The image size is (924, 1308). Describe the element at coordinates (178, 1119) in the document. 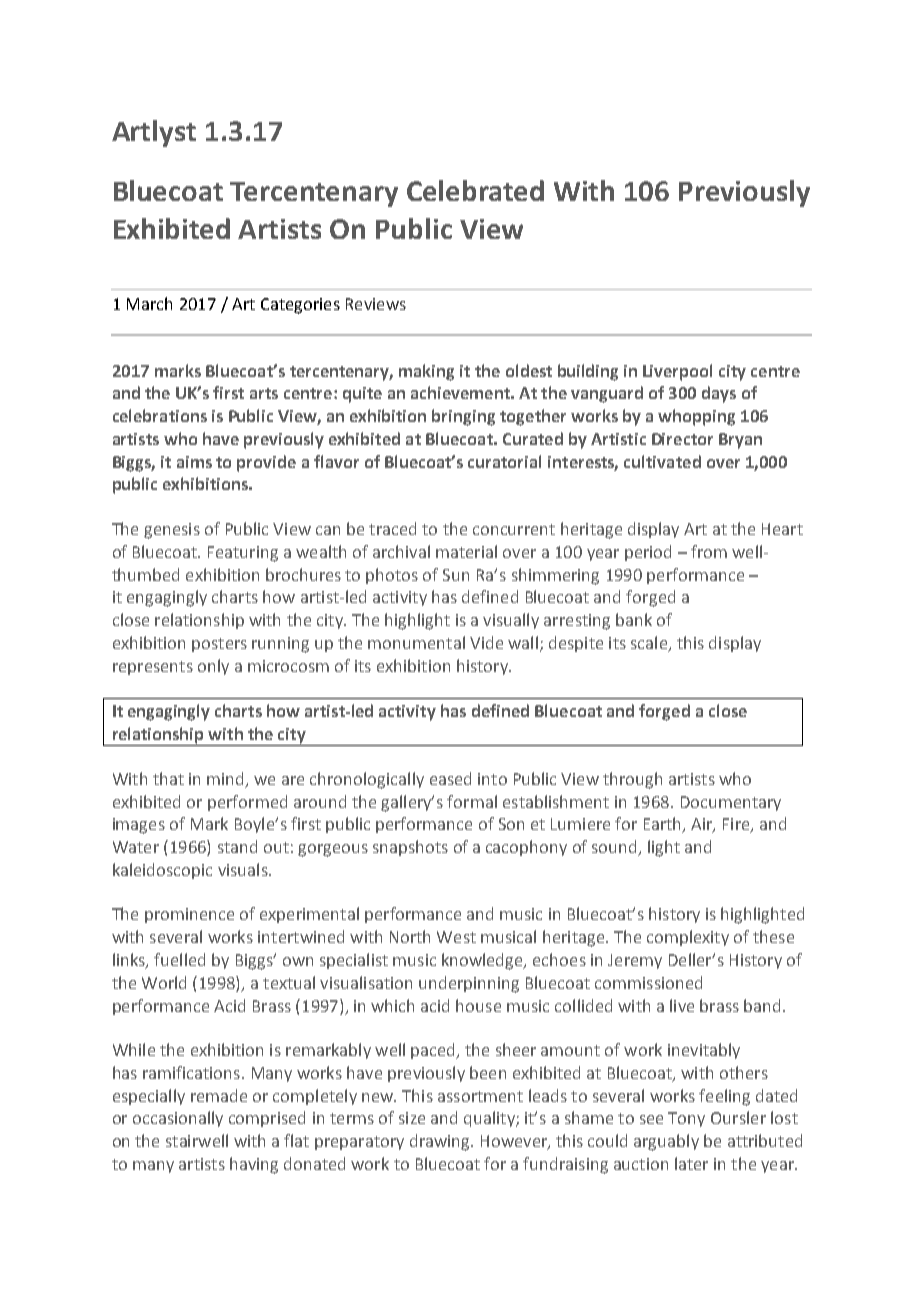

I see `occasionally` at that location.
